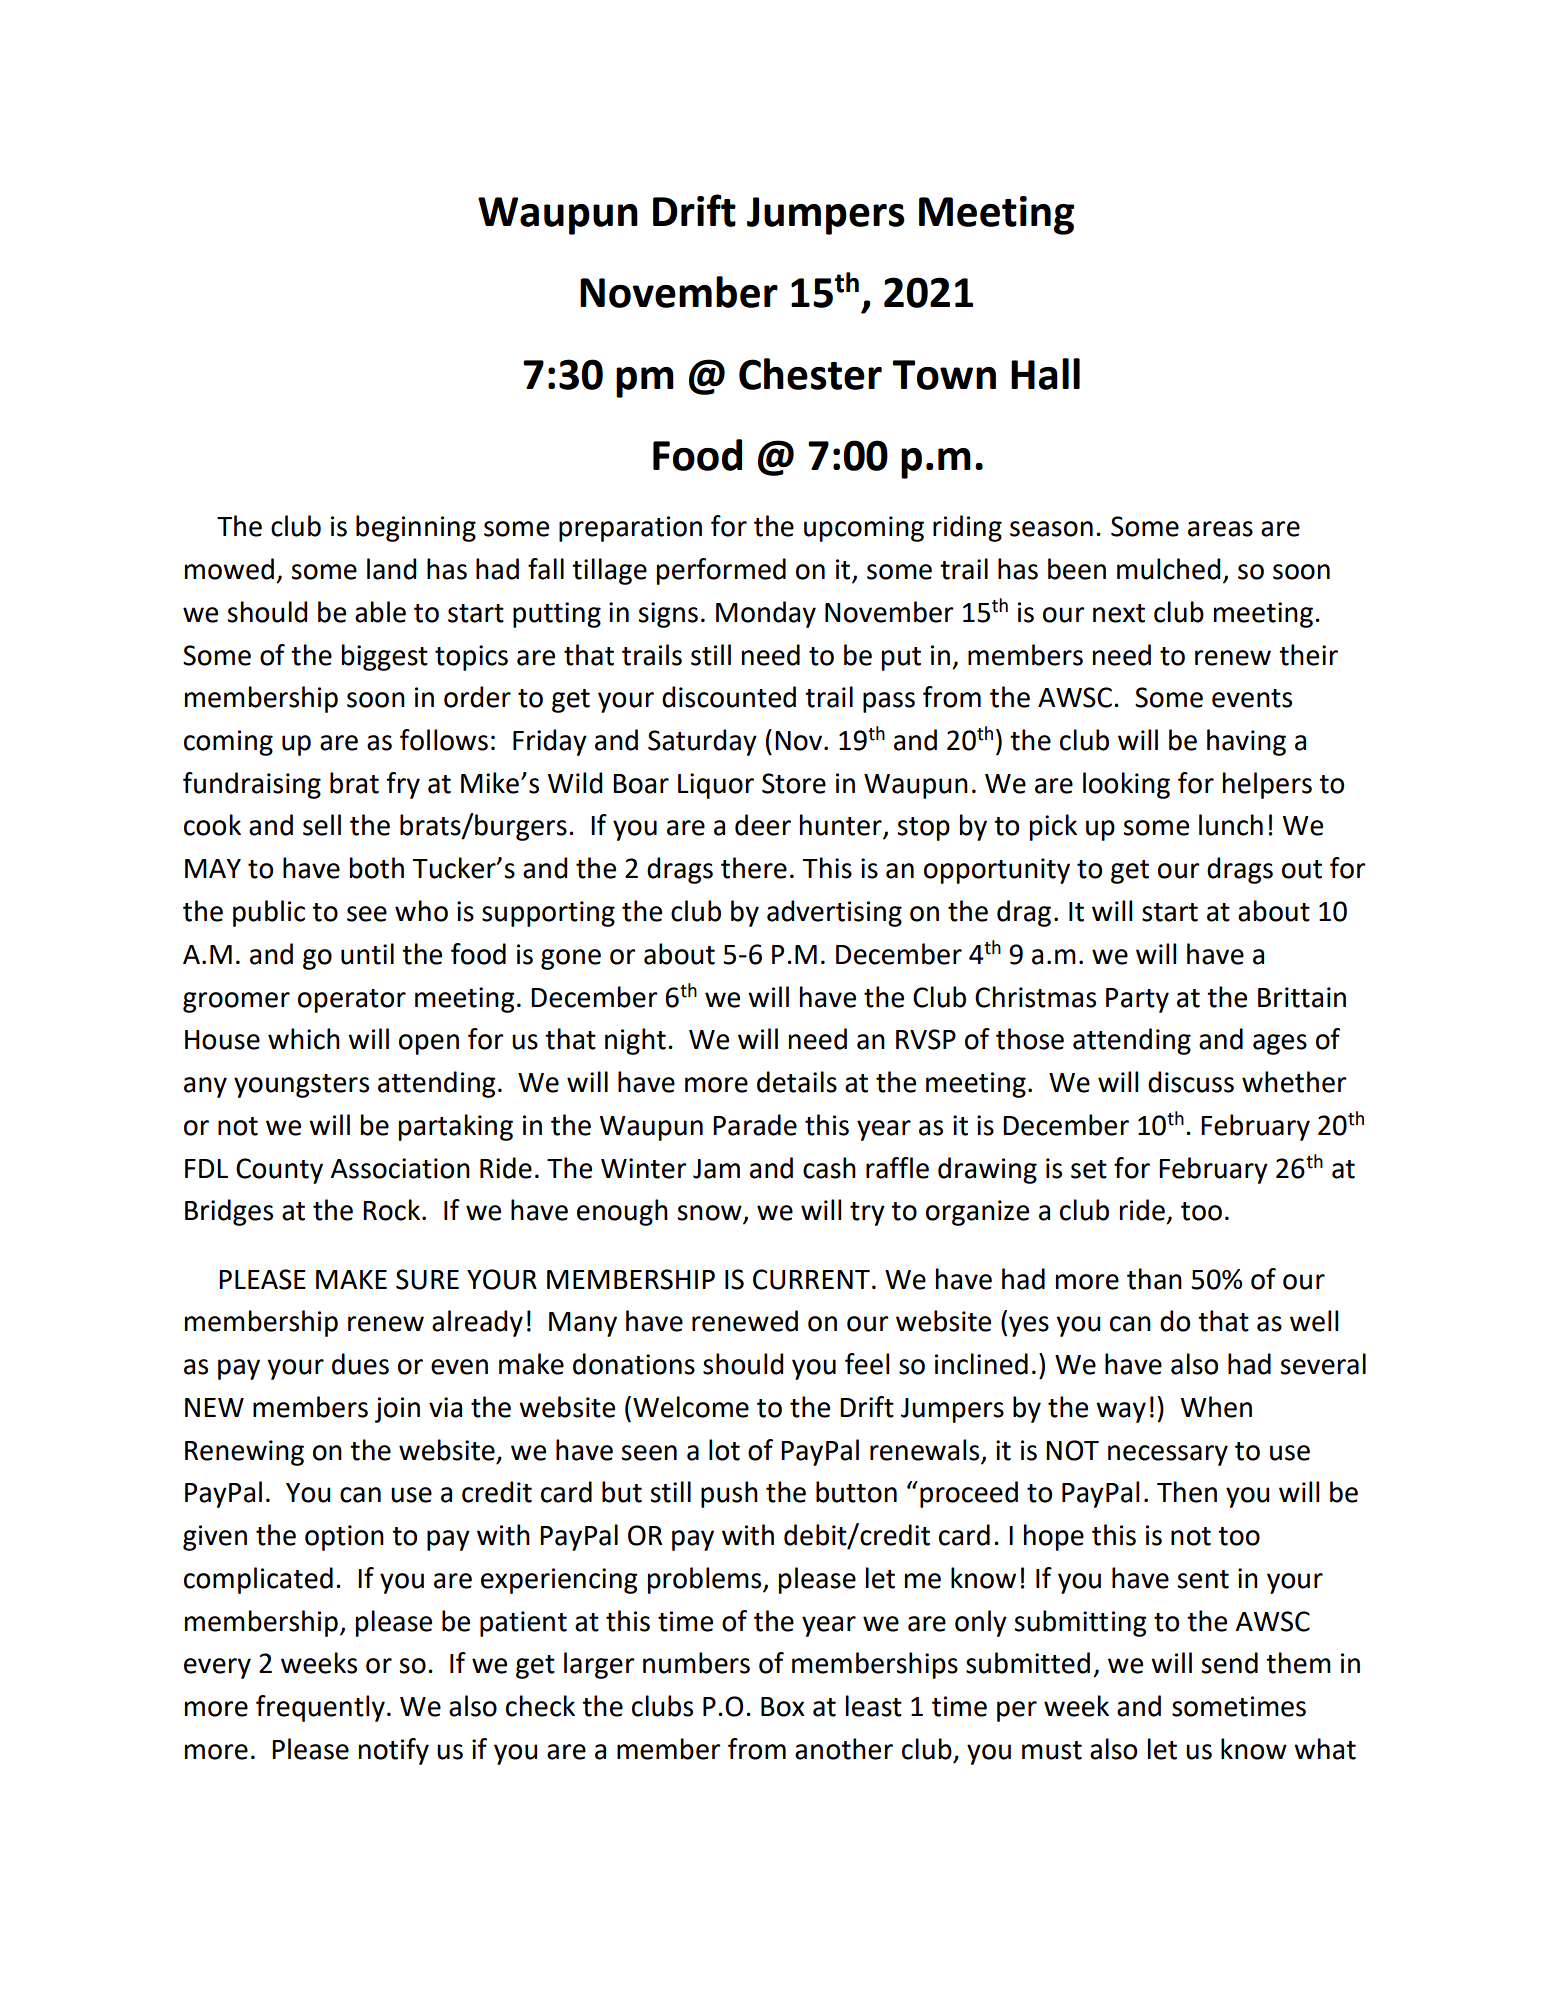 The height and width of the screenshot is (2010, 1553). Describe the element at coordinates (1154, 1279) in the screenshot. I see `than` at that location.
